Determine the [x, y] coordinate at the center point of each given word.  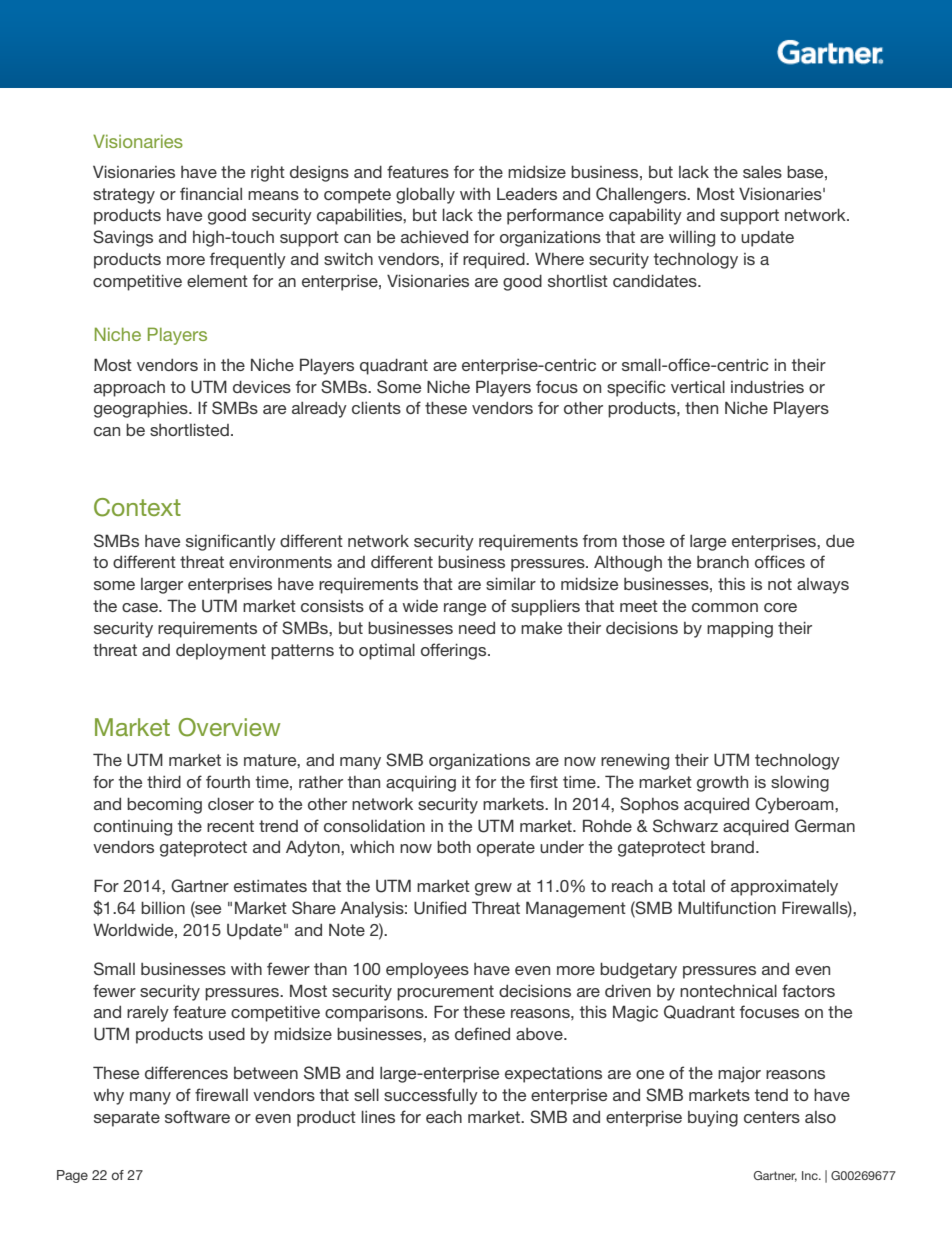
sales [762, 172]
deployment [221, 652]
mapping [740, 629]
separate [127, 1119]
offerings [455, 651]
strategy [124, 196]
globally [425, 195]
